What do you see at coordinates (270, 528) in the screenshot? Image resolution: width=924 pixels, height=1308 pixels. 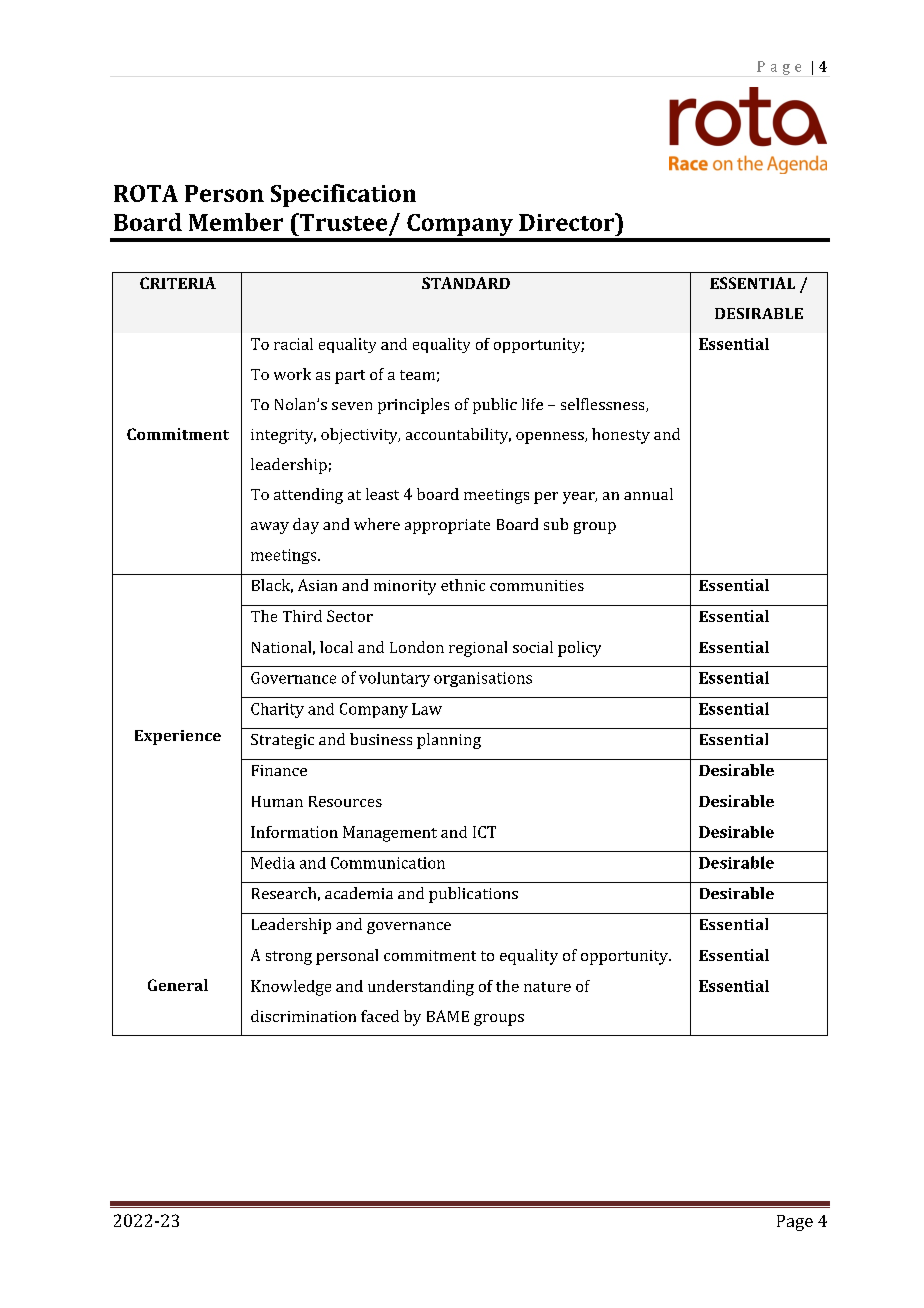 I see `away` at bounding box center [270, 528].
